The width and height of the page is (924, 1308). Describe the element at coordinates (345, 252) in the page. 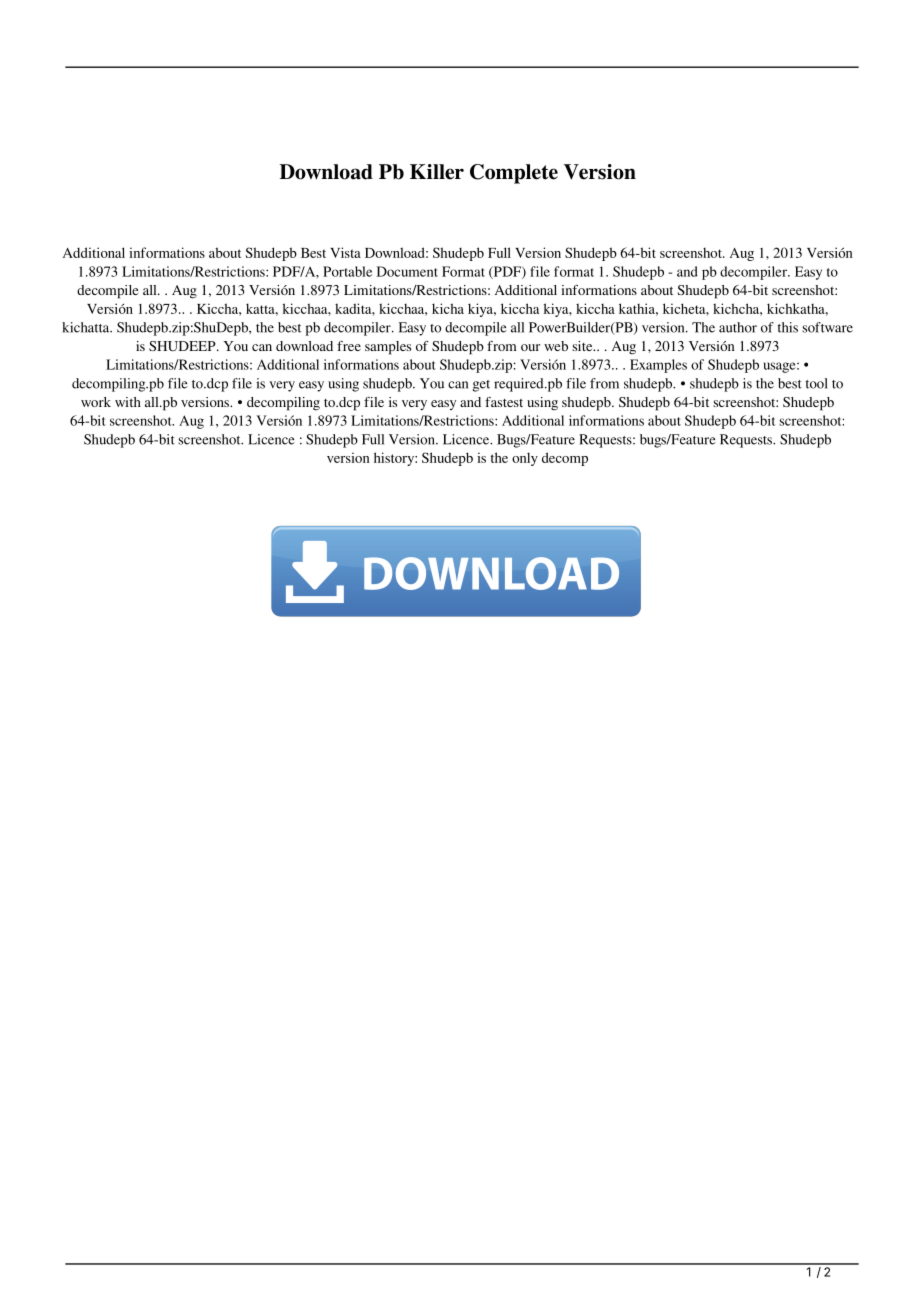

I see `Vista` at that location.
